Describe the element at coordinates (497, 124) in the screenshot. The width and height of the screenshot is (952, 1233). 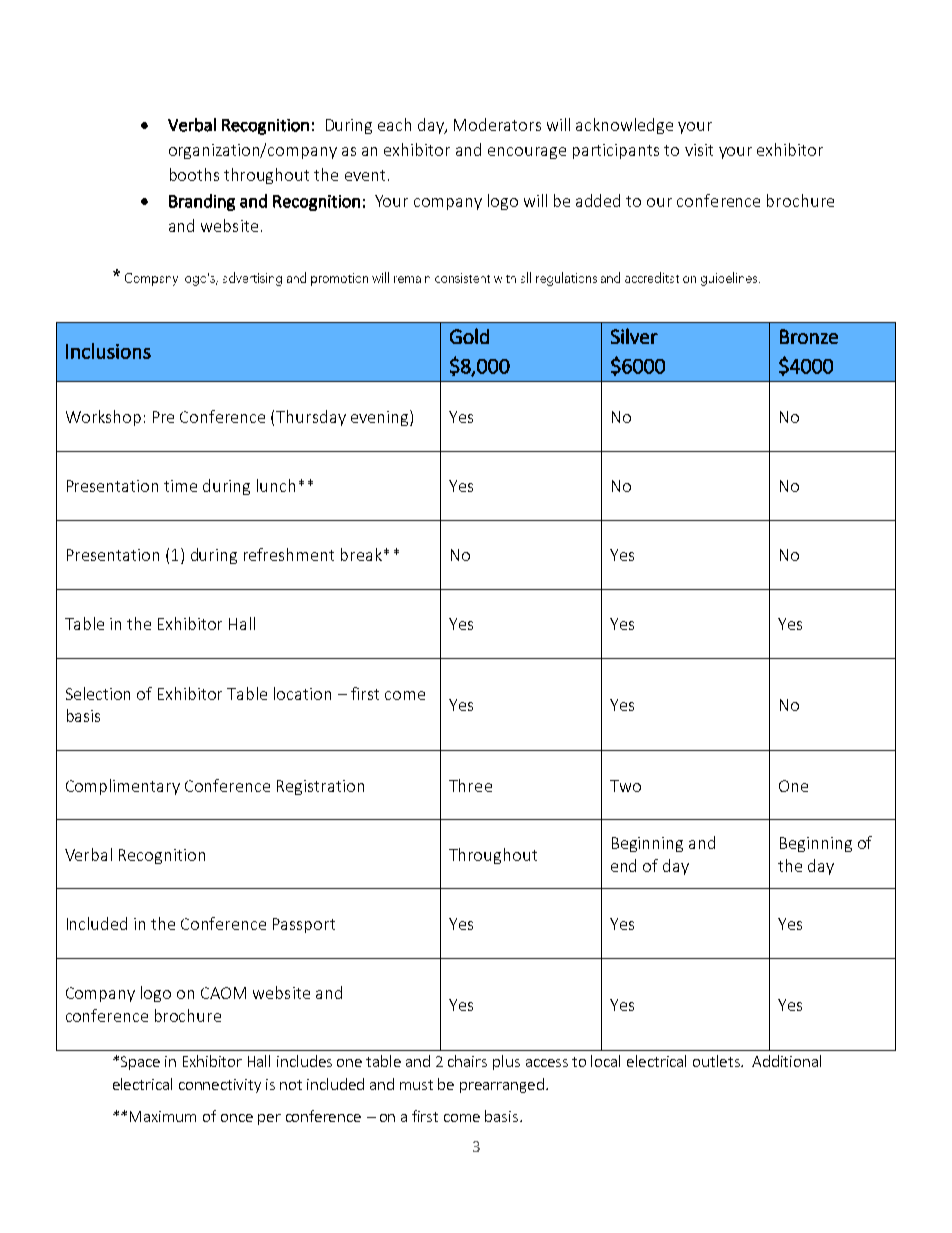
I see `Moderators` at that location.
